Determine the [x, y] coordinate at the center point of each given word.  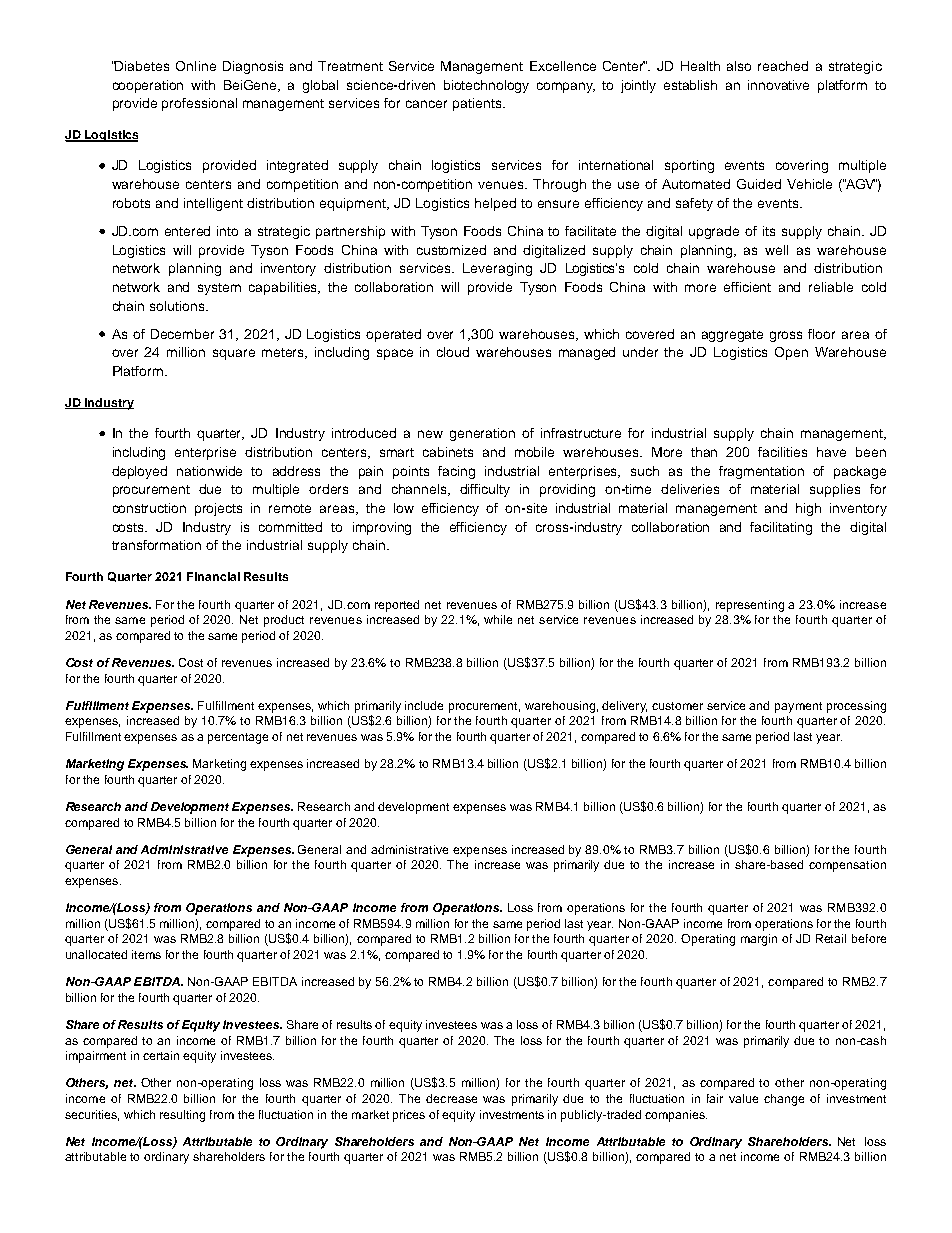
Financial [213, 576]
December [182, 334]
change [784, 1100]
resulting [182, 1116]
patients [478, 104]
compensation [847, 866]
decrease [451, 1098]
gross [786, 336]
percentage [238, 738]
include [424, 705]
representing [750, 606]
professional [199, 104]
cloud [453, 352]
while [498, 619]
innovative [778, 85]
